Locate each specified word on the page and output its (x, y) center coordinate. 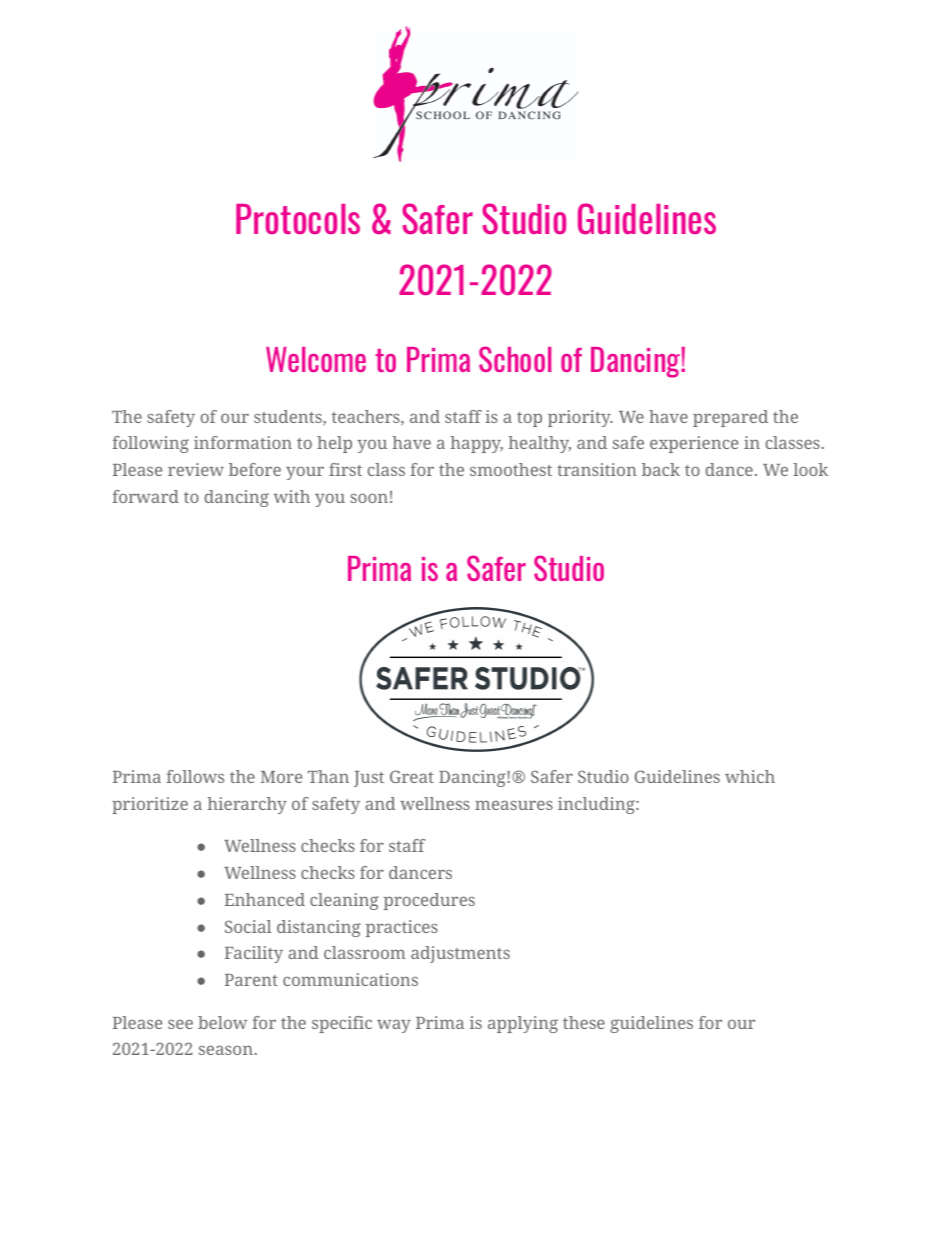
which (750, 776)
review (196, 469)
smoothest (511, 469)
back (661, 469)
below (222, 1022)
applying (523, 1024)
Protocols (298, 219)
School (515, 359)
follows (195, 776)
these (584, 1022)
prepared (730, 418)
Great (412, 776)
